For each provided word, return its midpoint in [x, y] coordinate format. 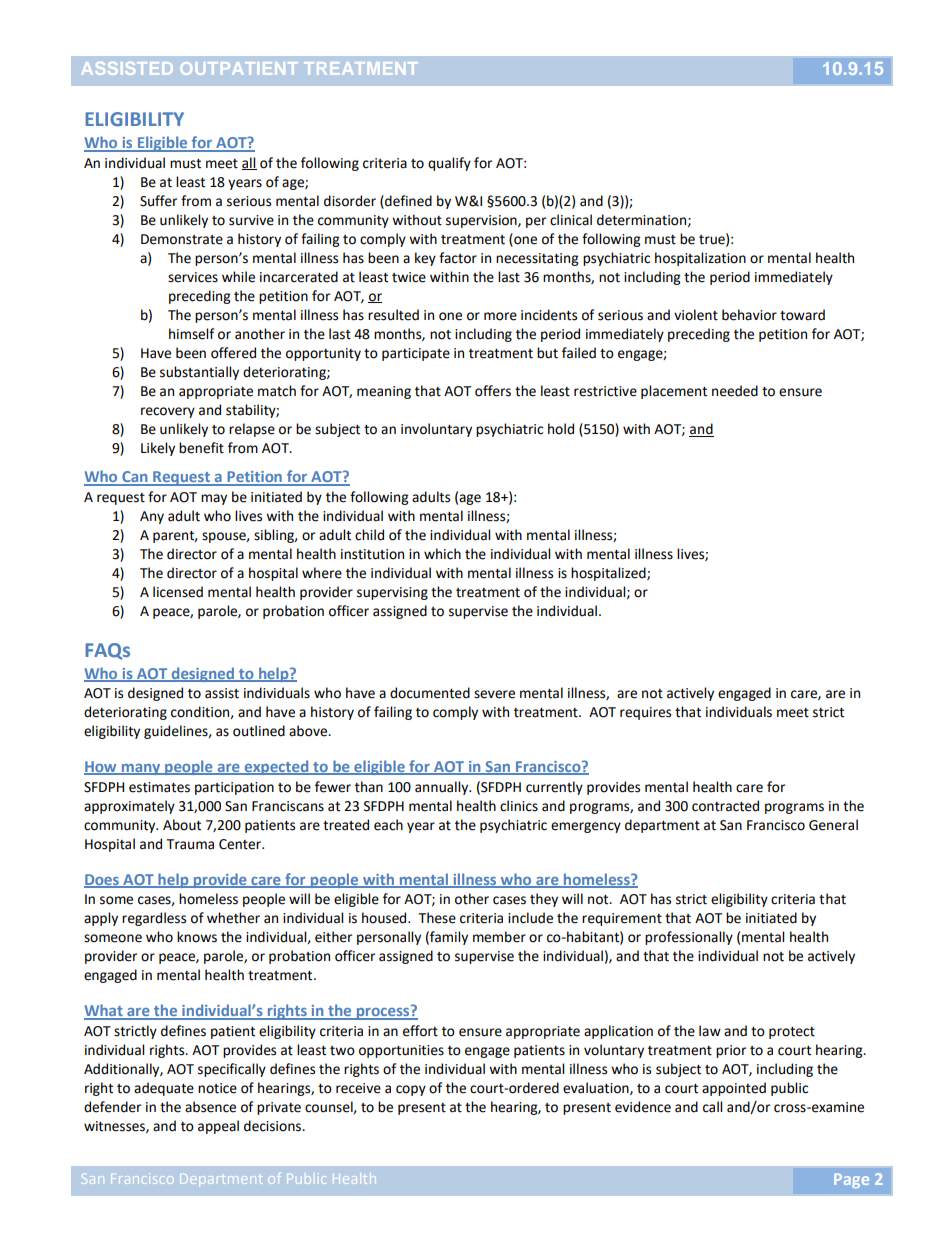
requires [645, 713]
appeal [218, 1127]
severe [494, 694]
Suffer [158, 201]
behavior [749, 315]
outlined [259, 731]
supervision [482, 221]
